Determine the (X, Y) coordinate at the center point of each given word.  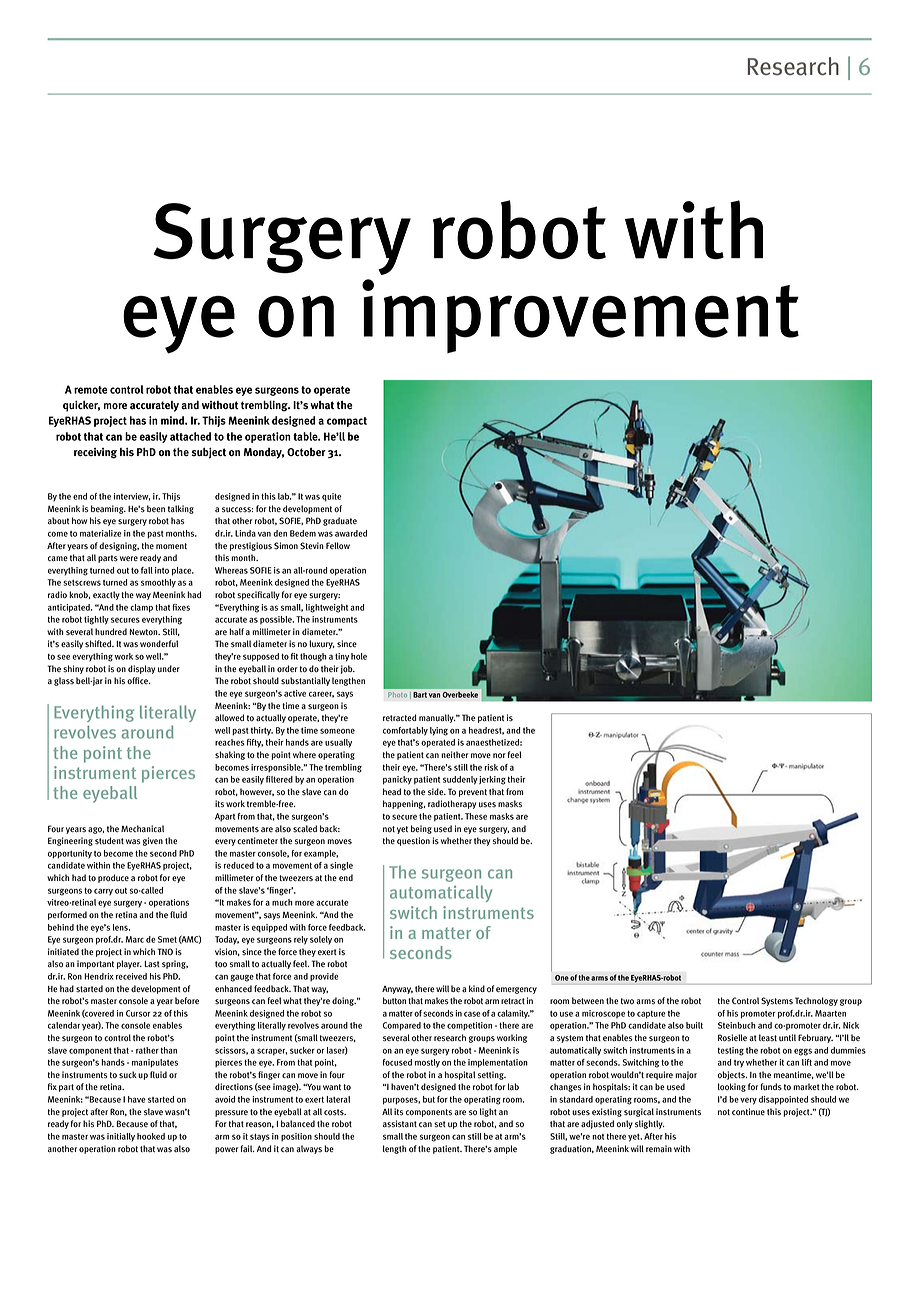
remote (91, 390)
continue (748, 1112)
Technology (816, 1001)
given (153, 841)
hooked (151, 1136)
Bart (420, 695)
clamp (141, 608)
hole (359, 656)
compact (347, 422)
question (413, 841)
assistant (400, 1124)
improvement (580, 316)
